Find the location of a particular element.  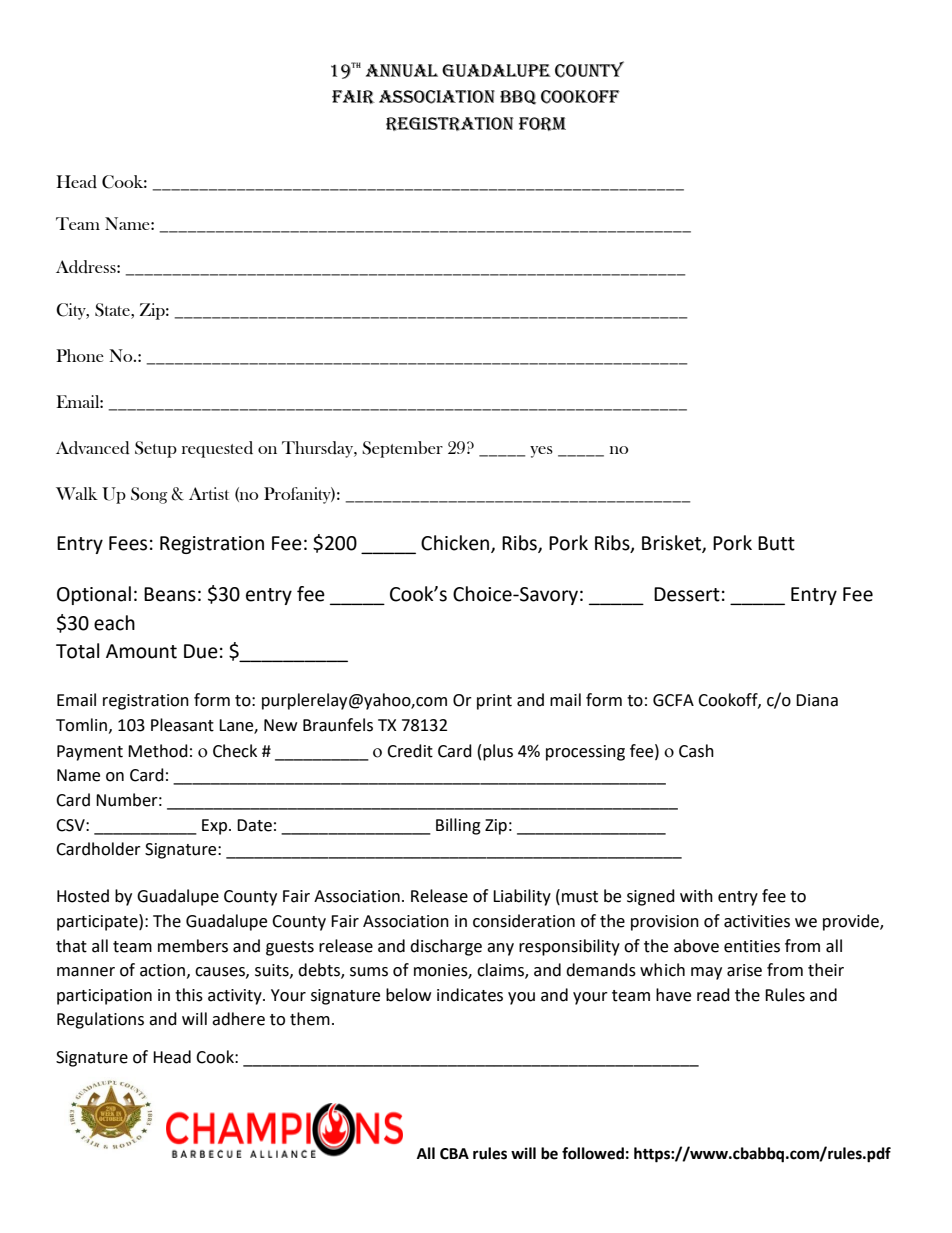

read is located at coordinates (713, 995).
